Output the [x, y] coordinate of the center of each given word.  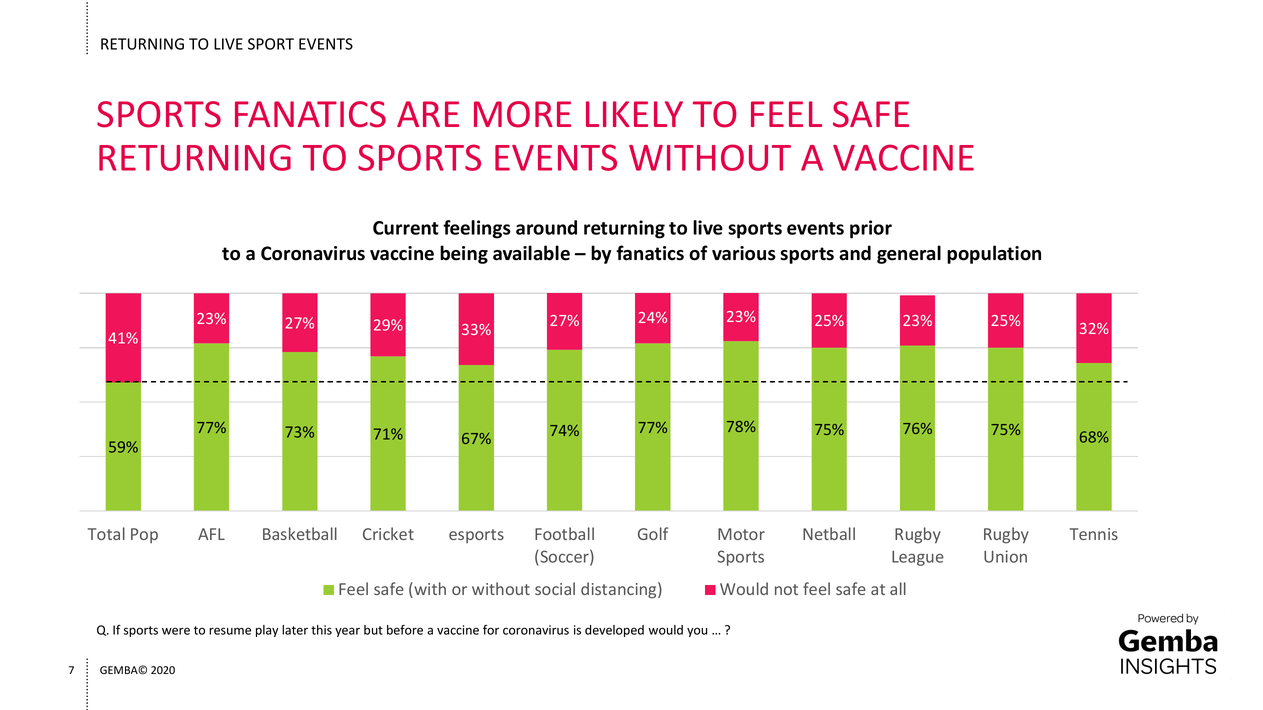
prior [871, 229]
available [531, 253]
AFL [211, 534]
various [744, 253]
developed [614, 631]
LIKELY [634, 114]
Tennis [1094, 534]
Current [406, 228]
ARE [428, 114]
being [464, 254]
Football [564, 533]
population [994, 254]
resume [230, 631]
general [909, 254]
